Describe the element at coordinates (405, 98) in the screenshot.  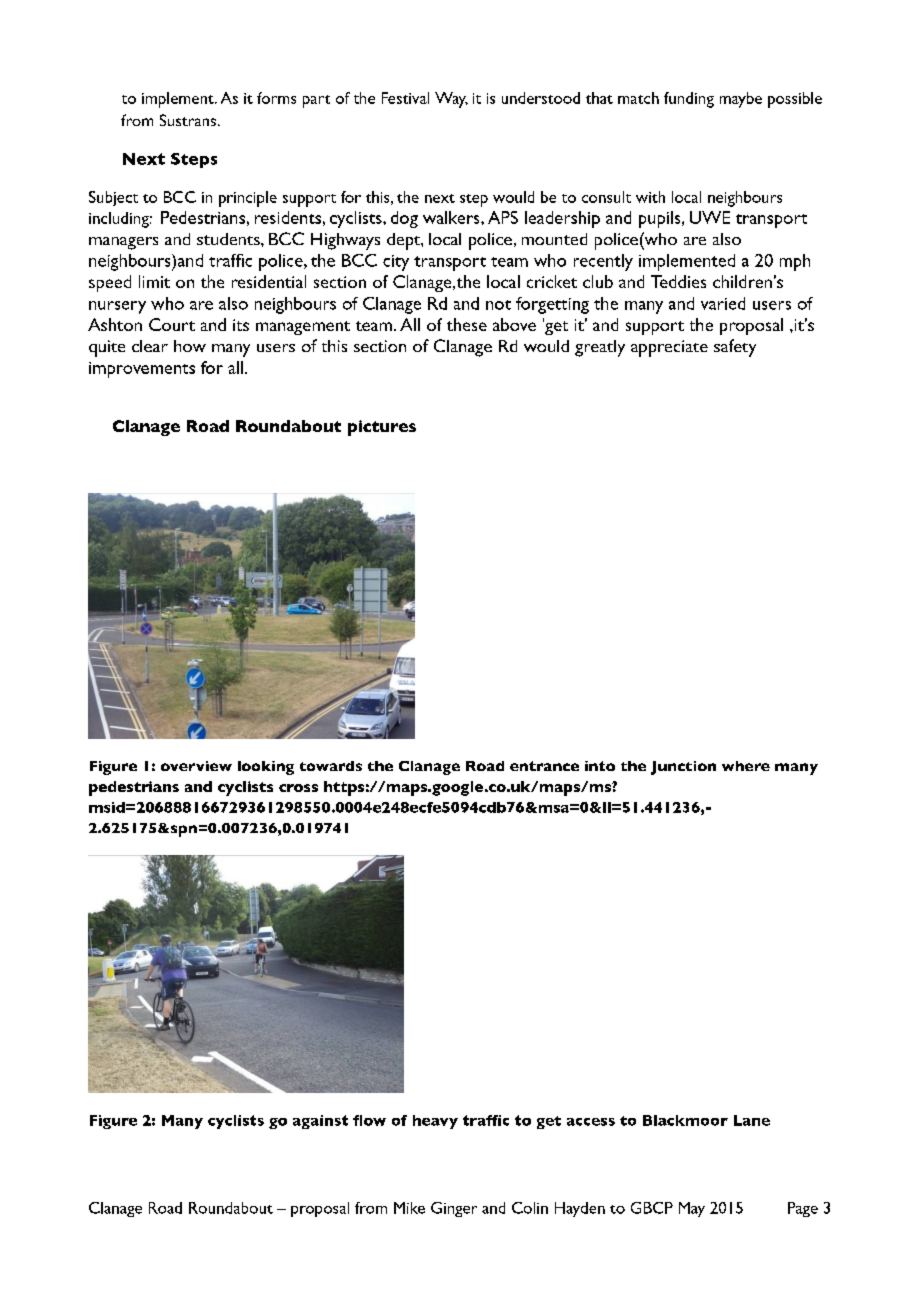
I see `Festival` at that location.
